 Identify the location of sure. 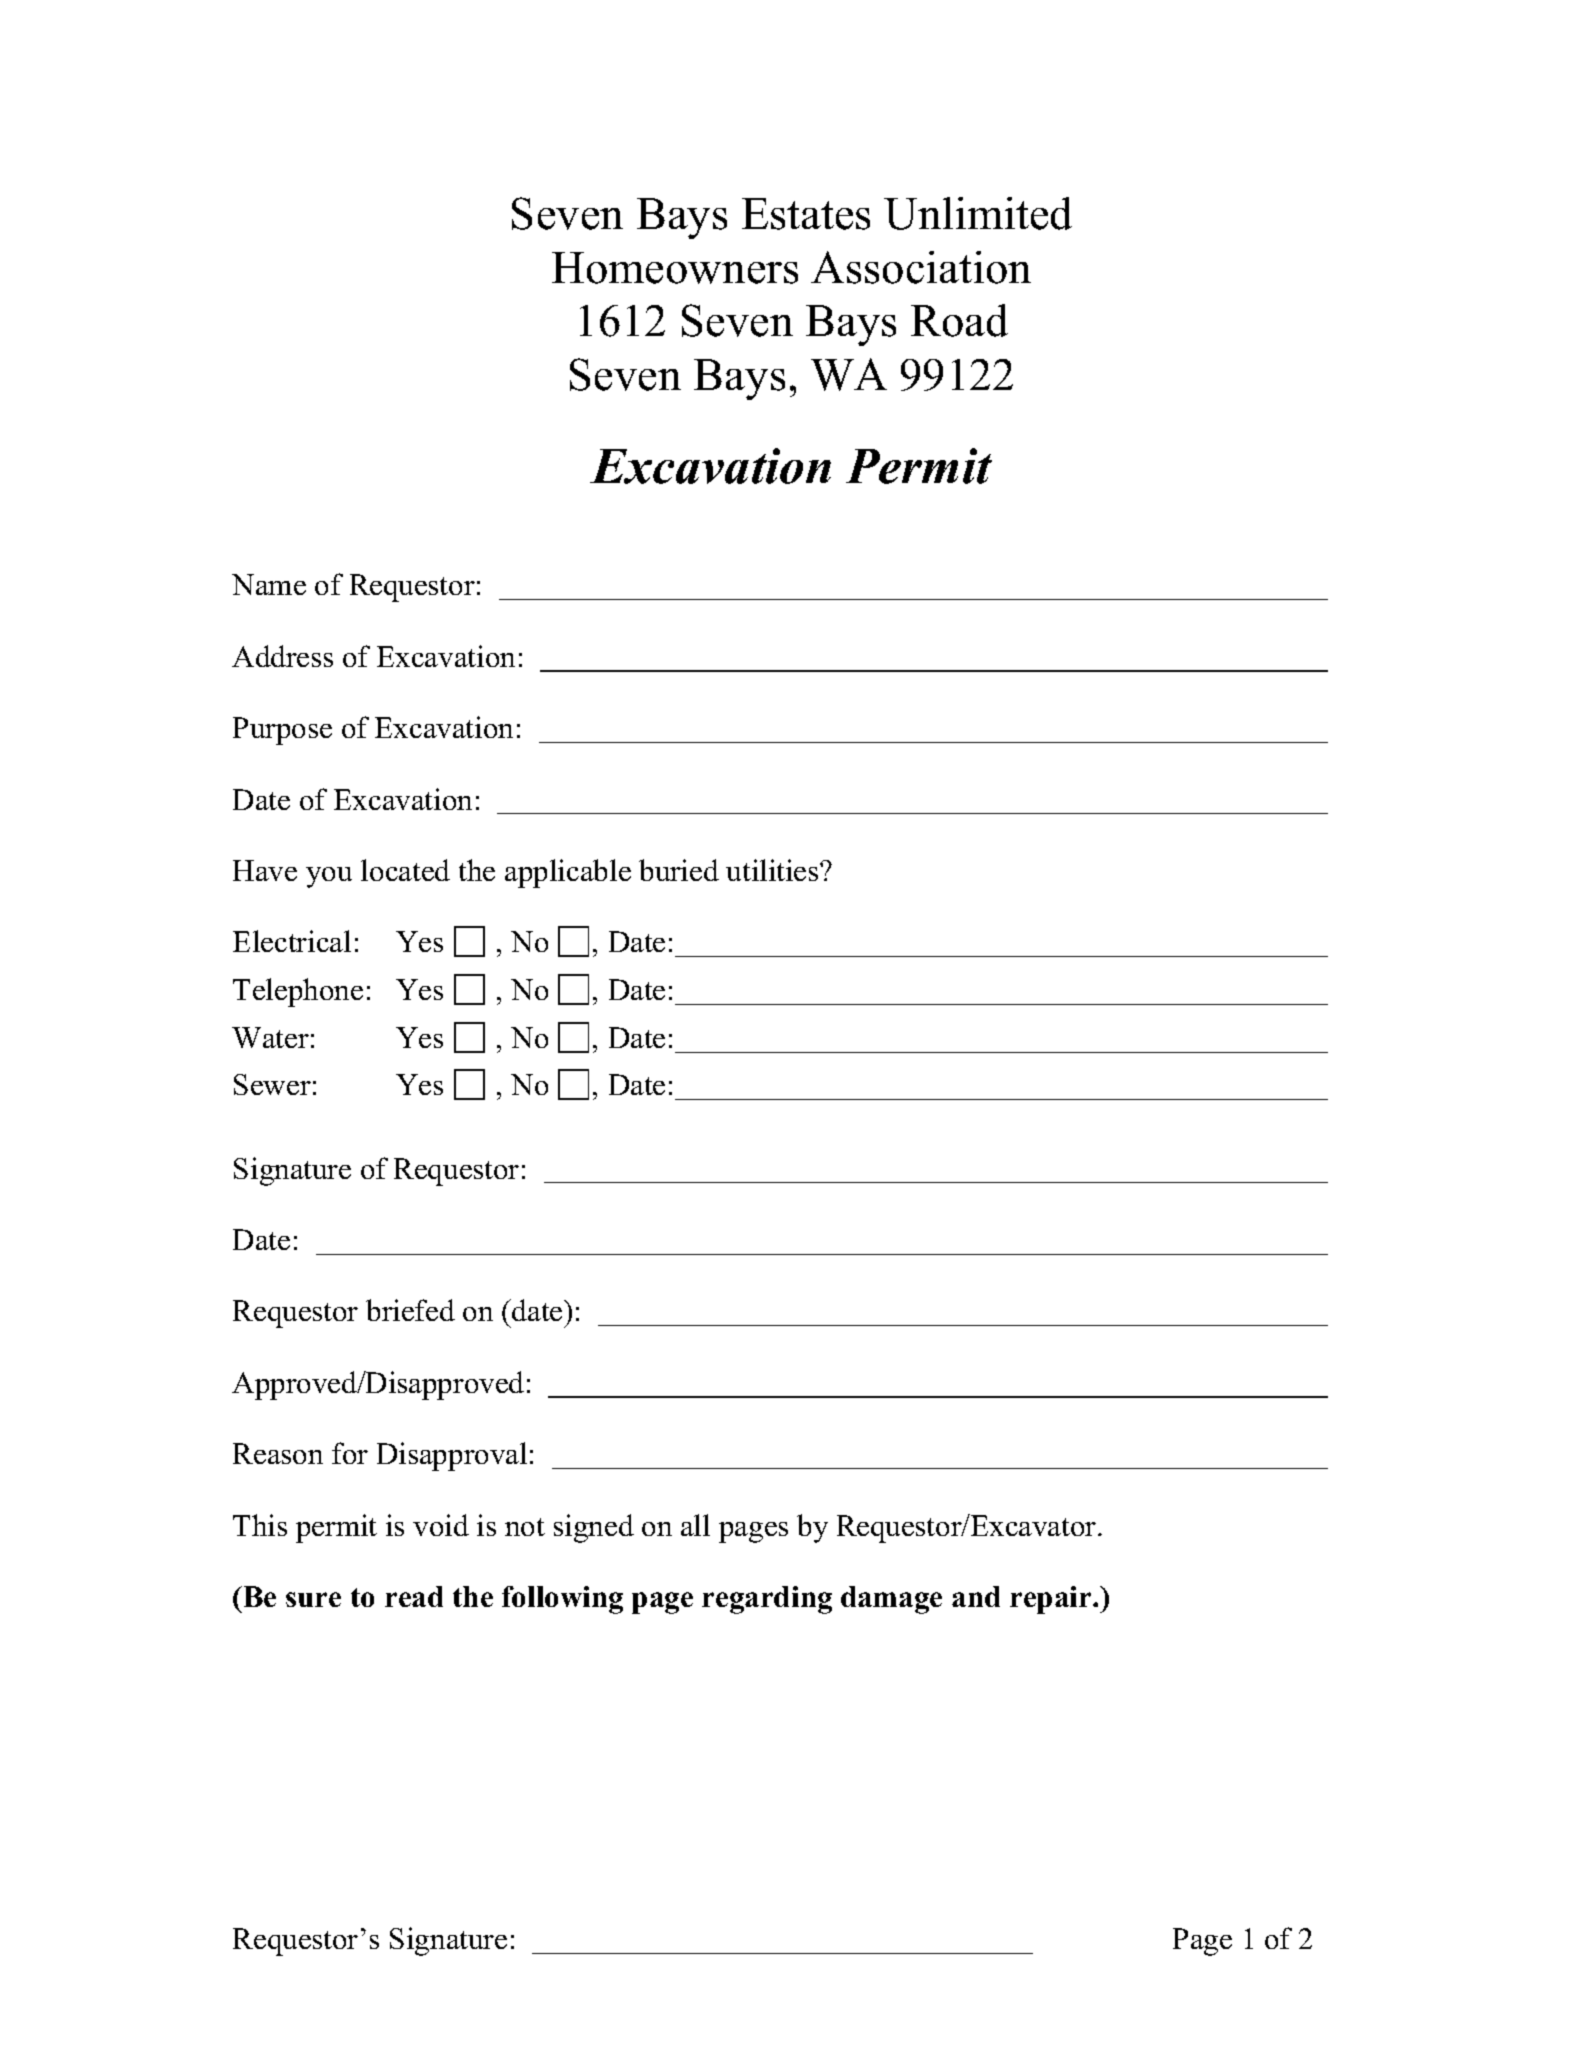
(313, 1599).
